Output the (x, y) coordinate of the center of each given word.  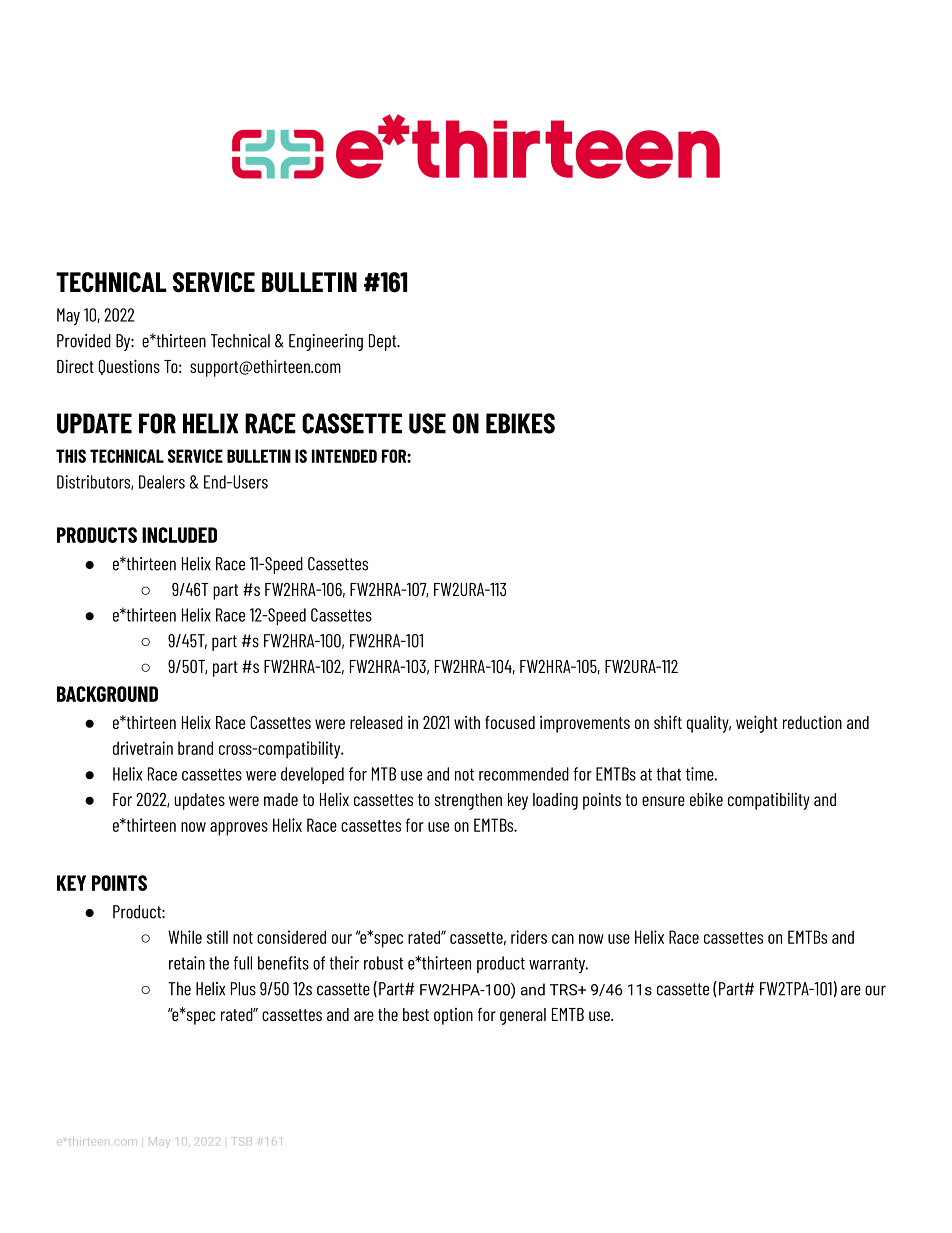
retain (187, 963)
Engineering (326, 342)
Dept (384, 342)
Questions (129, 367)
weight (757, 724)
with (467, 722)
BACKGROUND (107, 694)
